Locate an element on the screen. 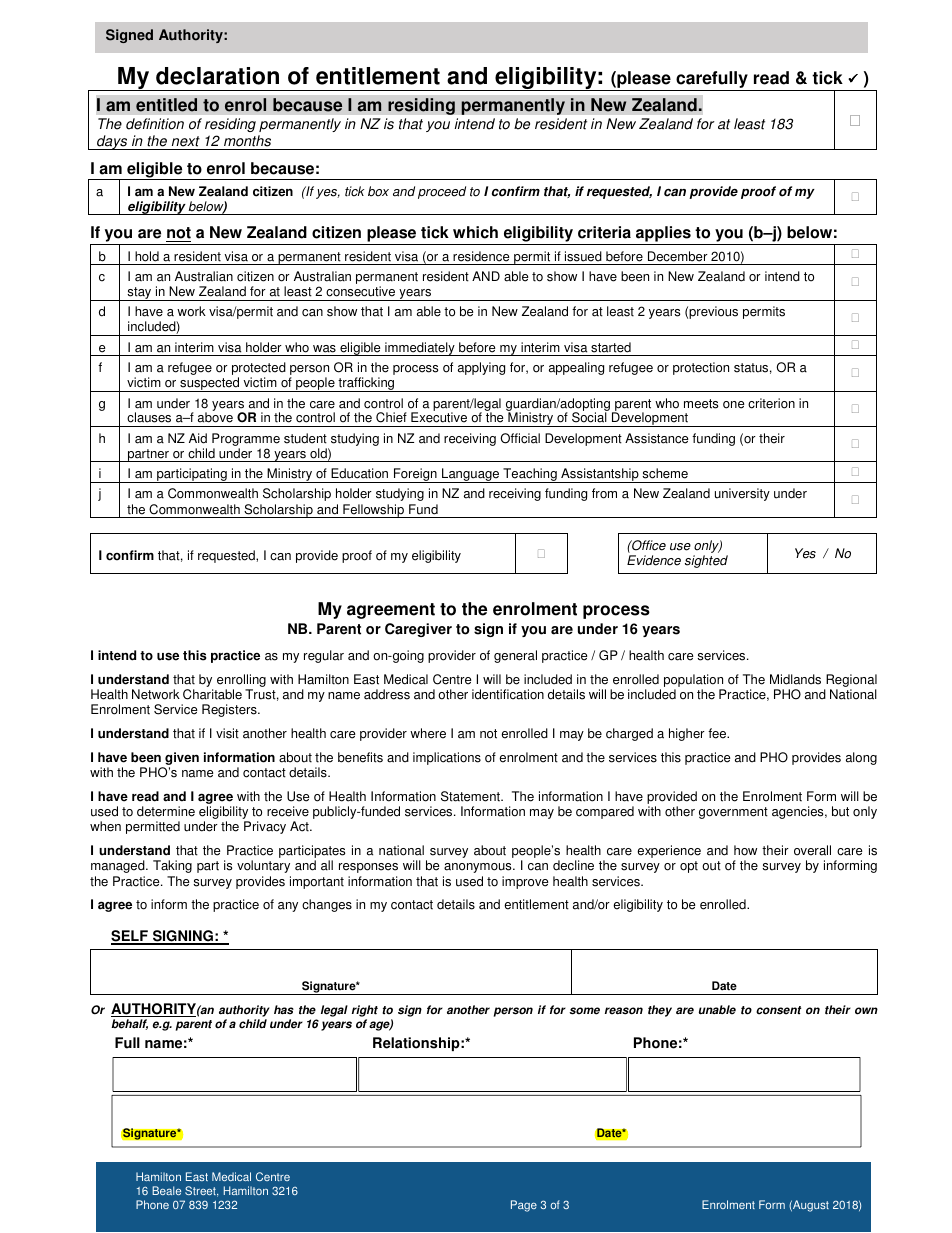 The height and width of the screenshot is (1233, 952). applies is located at coordinates (663, 235).
